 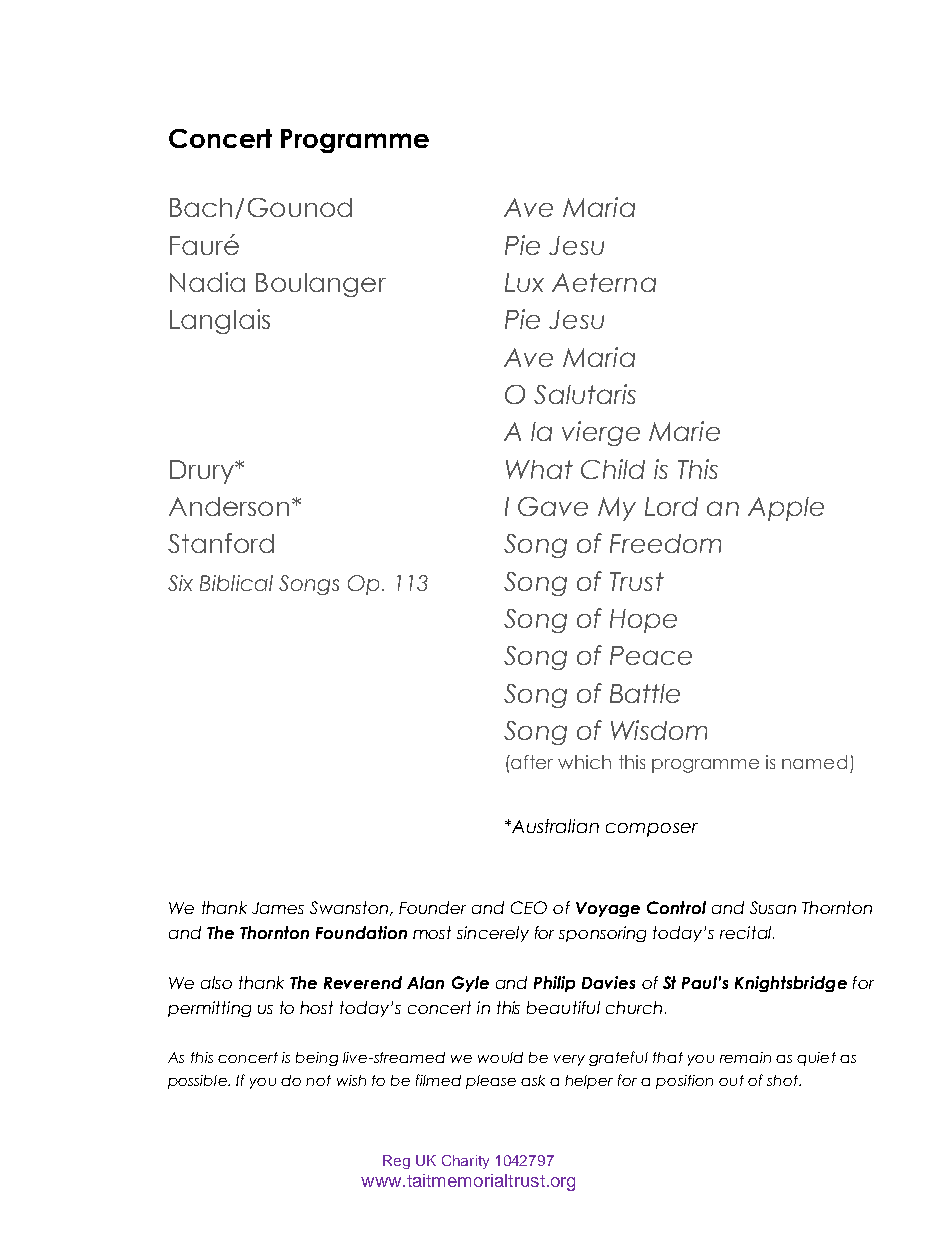 What do you see at coordinates (198, 1082) in the screenshot?
I see `possible` at bounding box center [198, 1082].
